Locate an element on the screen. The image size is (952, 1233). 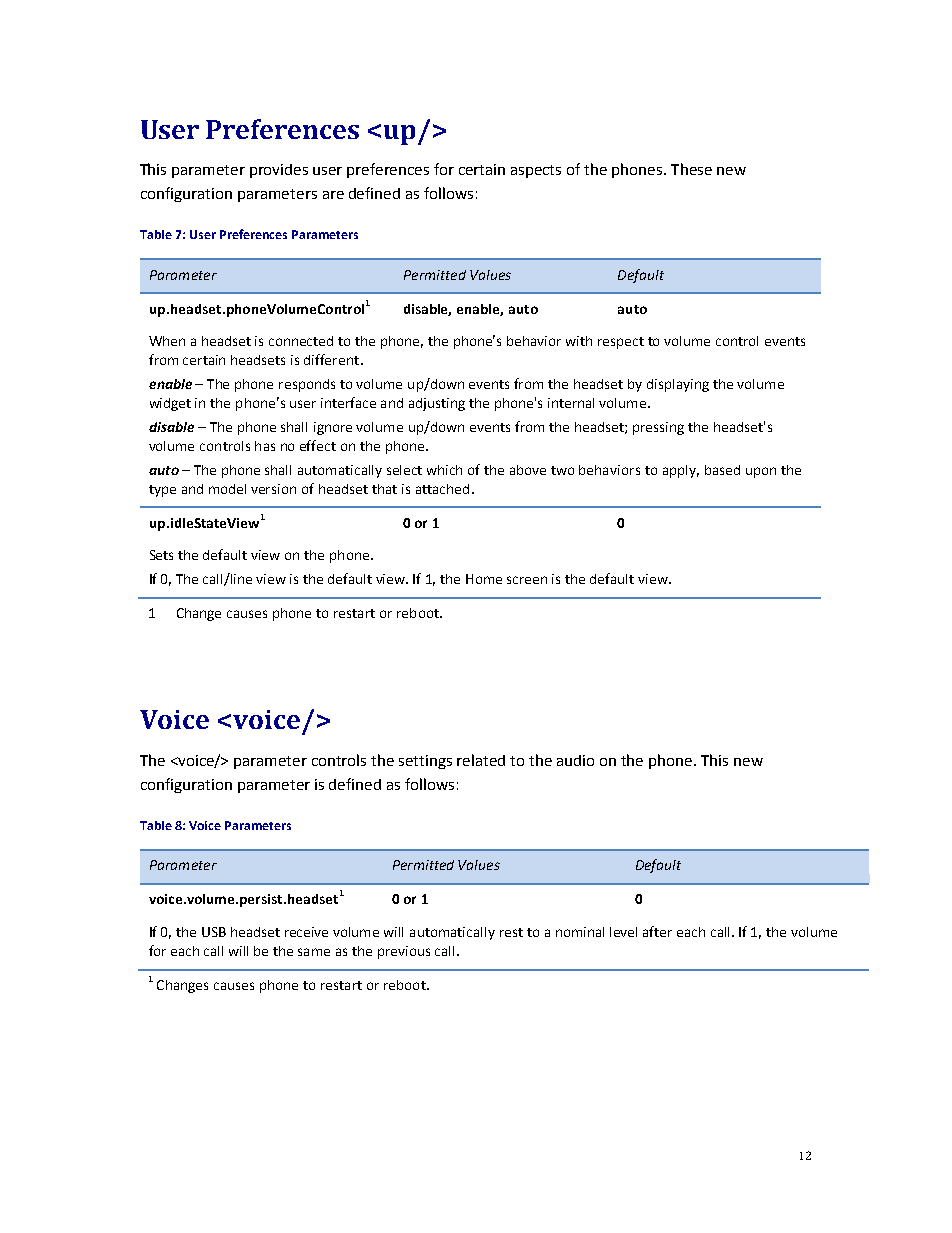
USB is located at coordinates (214, 932).
